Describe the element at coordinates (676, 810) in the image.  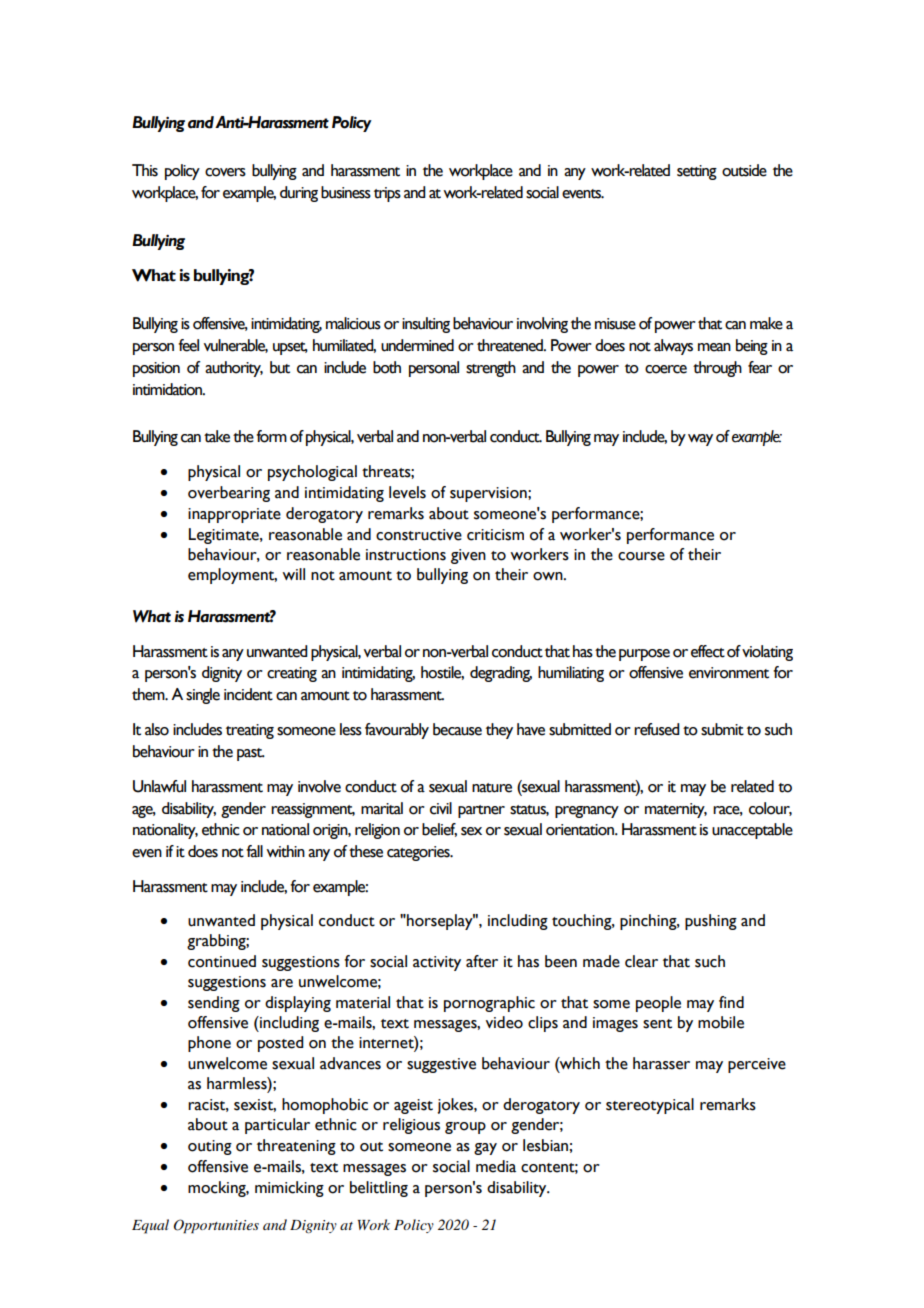
I see `maternity` at that location.
